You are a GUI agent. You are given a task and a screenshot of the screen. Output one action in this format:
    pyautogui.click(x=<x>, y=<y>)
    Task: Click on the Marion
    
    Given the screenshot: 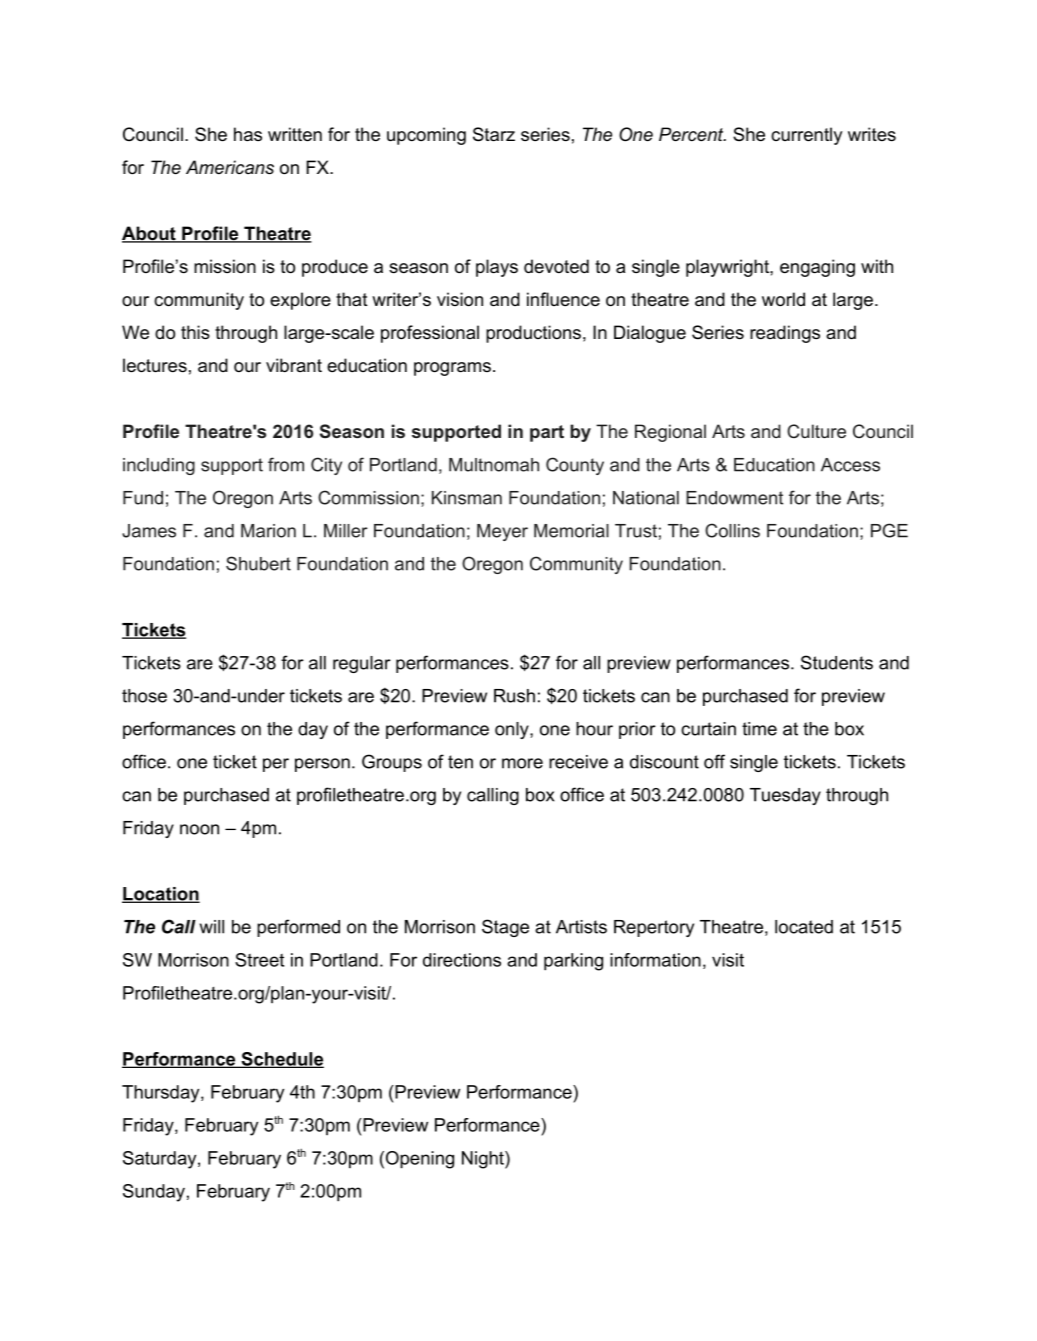 What is the action you would take?
    pyautogui.click(x=268, y=531)
